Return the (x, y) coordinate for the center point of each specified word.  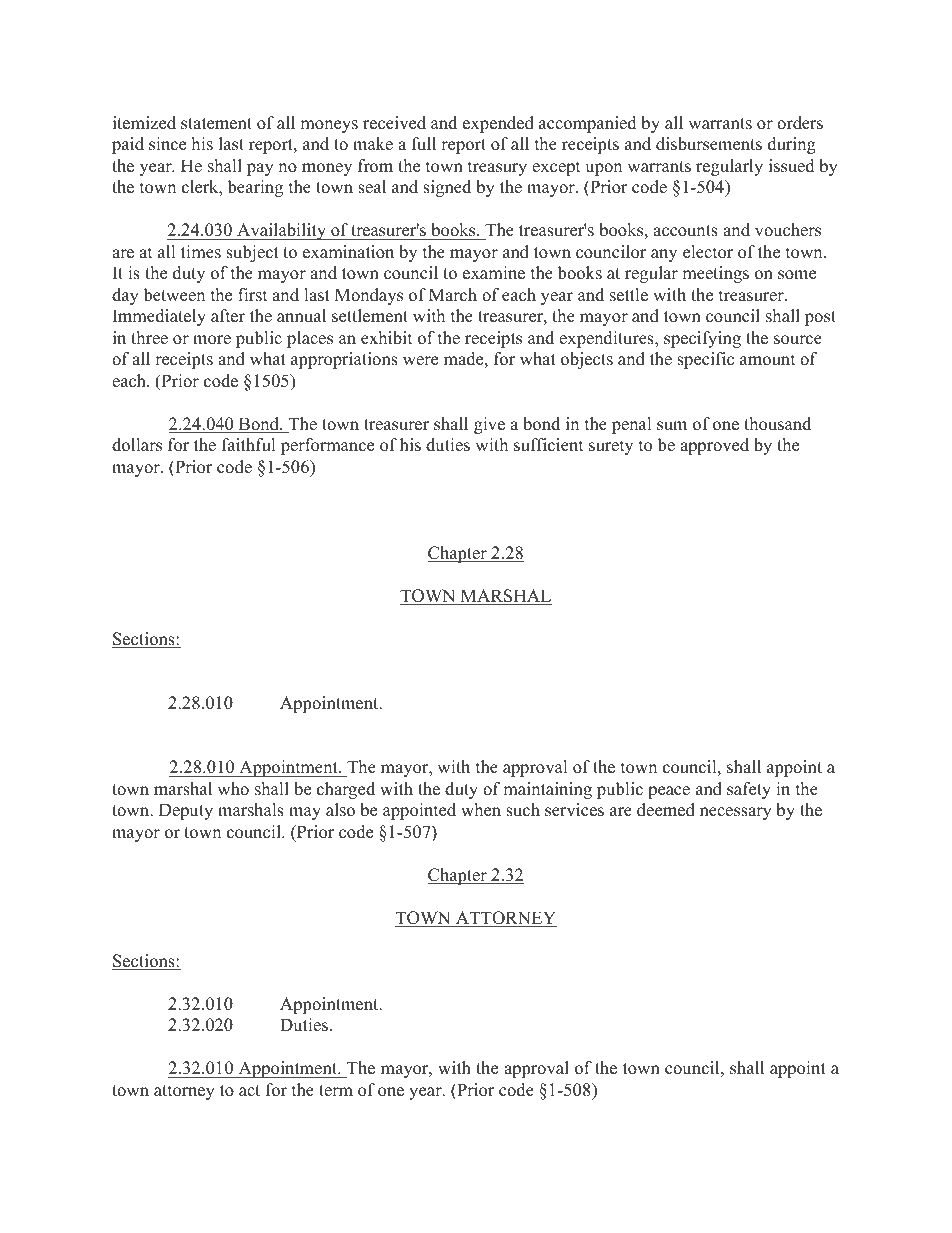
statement (216, 124)
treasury (497, 168)
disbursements (709, 144)
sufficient (548, 445)
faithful (248, 445)
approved (714, 446)
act (249, 1091)
